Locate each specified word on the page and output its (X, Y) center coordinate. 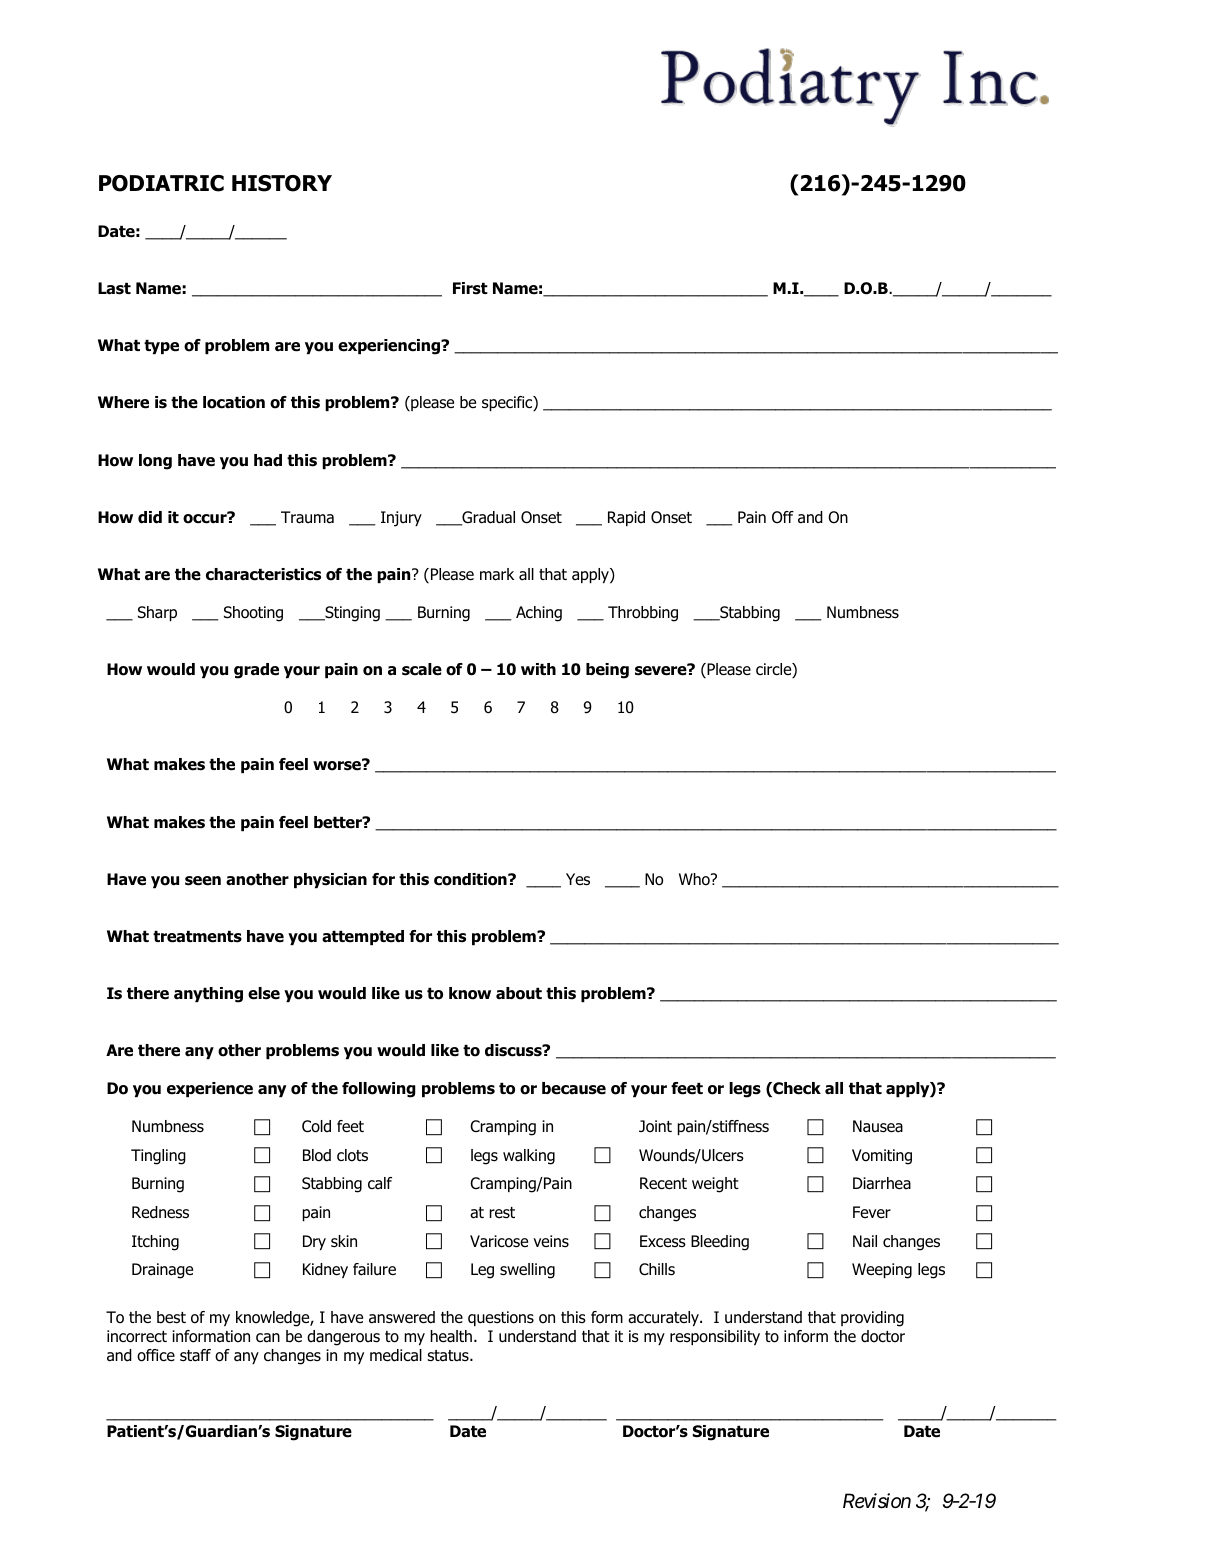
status (449, 1356)
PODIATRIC (161, 183)
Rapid (626, 518)
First (470, 288)
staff (195, 1355)
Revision (877, 1501)
